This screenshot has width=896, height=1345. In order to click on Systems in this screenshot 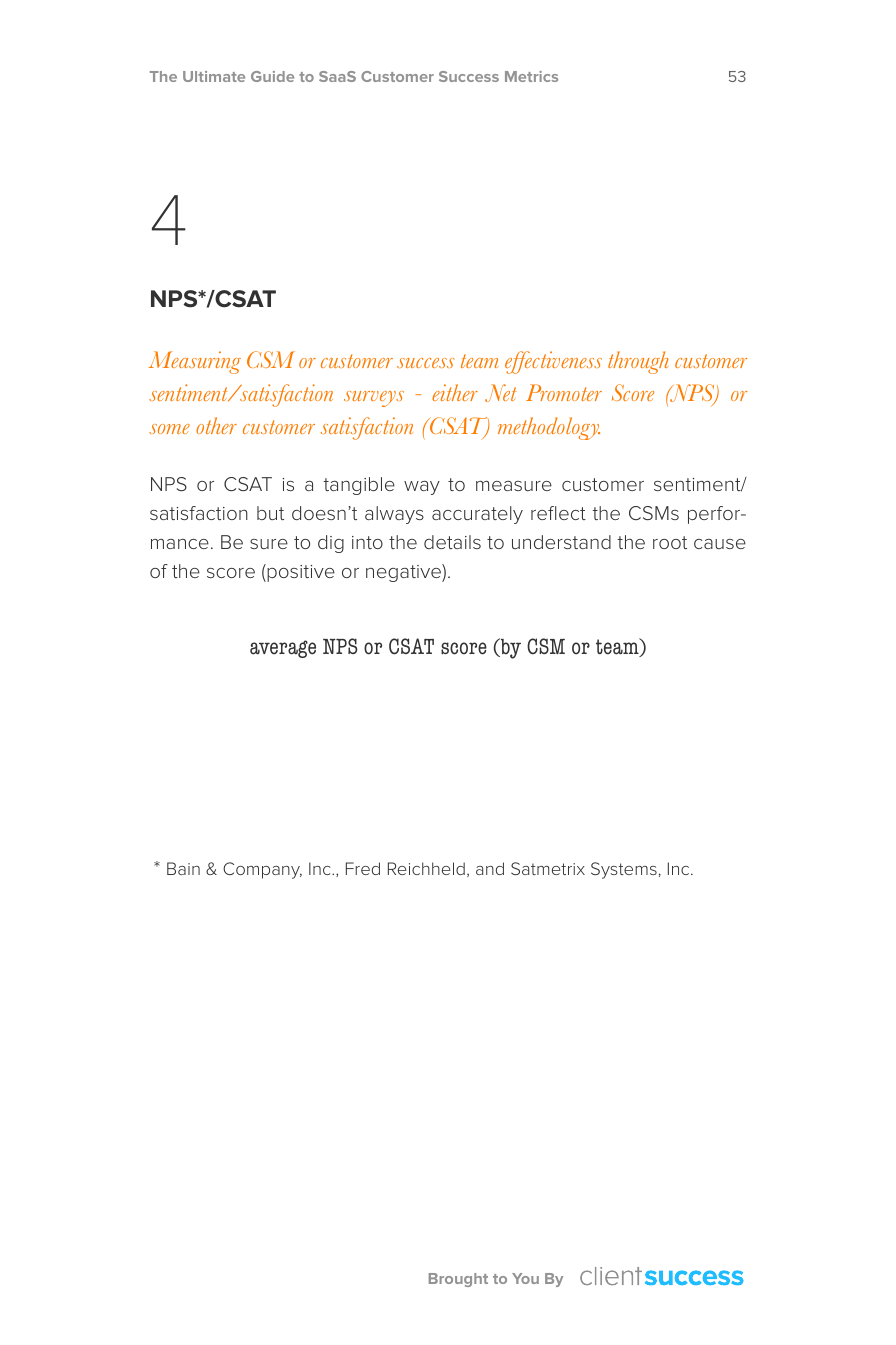, I will do `click(624, 870)`.
